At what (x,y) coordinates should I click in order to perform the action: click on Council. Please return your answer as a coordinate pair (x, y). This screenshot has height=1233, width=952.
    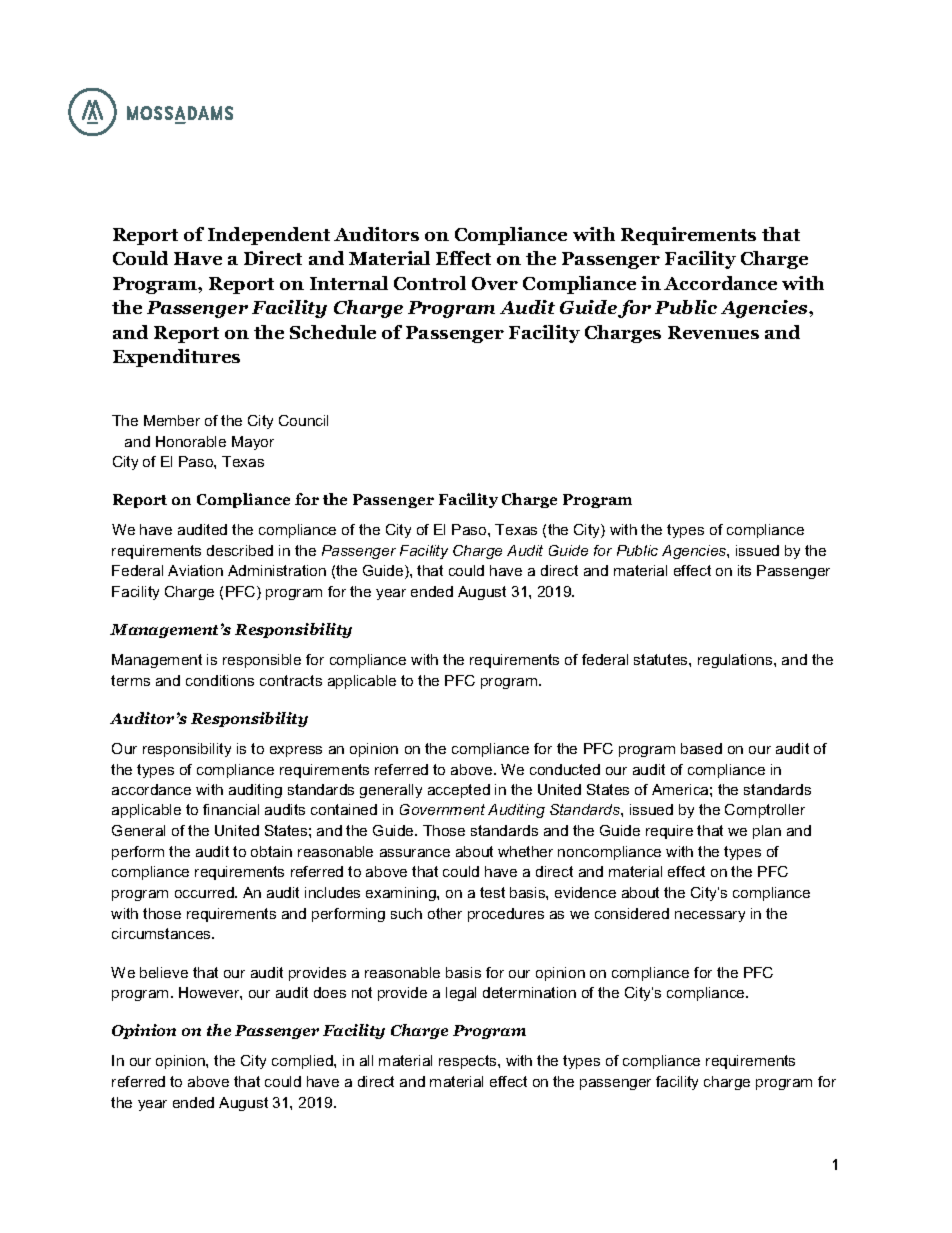
    Looking at the image, I should click on (303, 420).
